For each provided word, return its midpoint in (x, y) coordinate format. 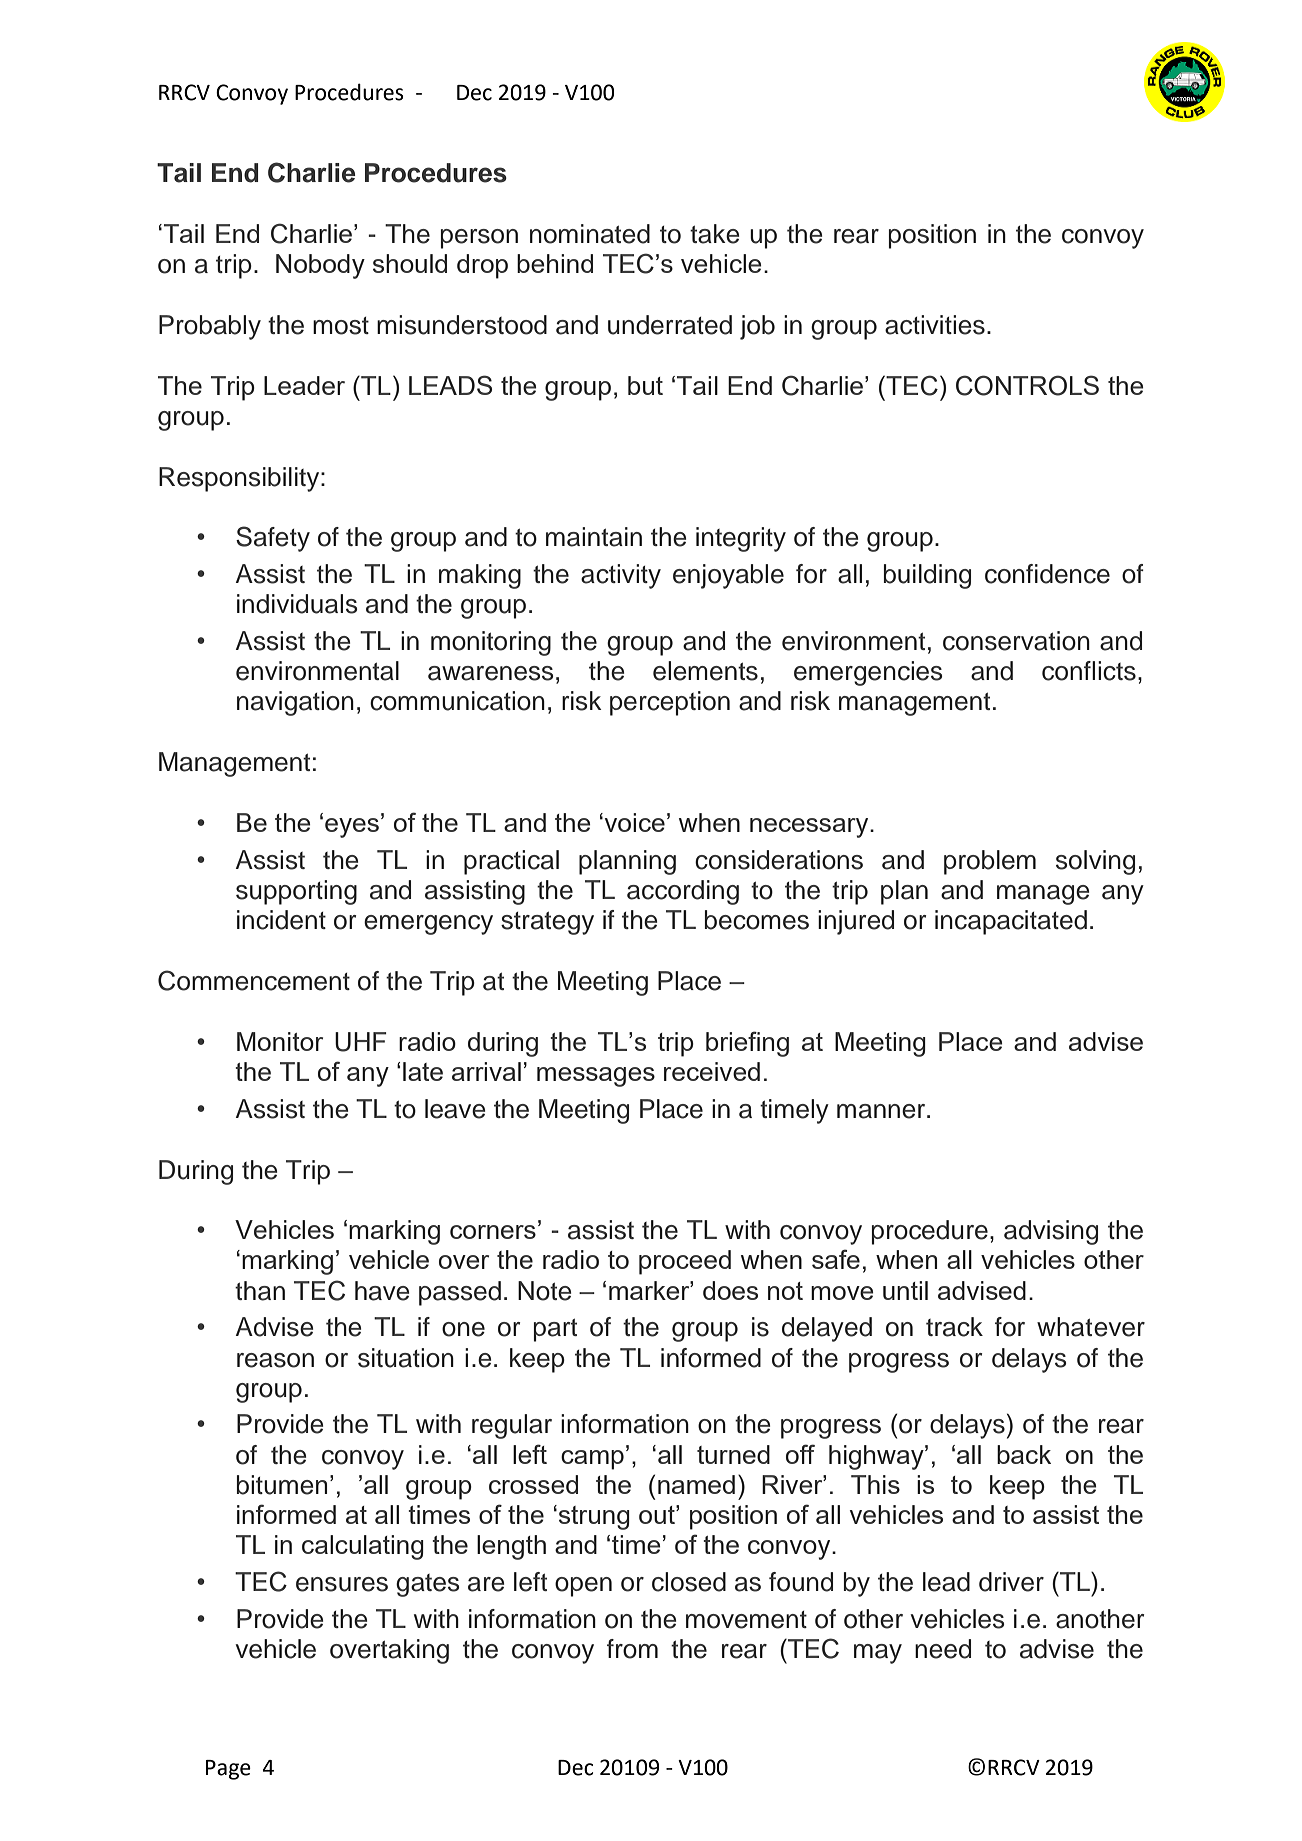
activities (935, 325)
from (632, 1649)
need (943, 1649)
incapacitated (1011, 922)
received (712, 1071)
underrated (670, 325)
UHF (361, 1042)
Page (228, 1770)
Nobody (320, 266)
